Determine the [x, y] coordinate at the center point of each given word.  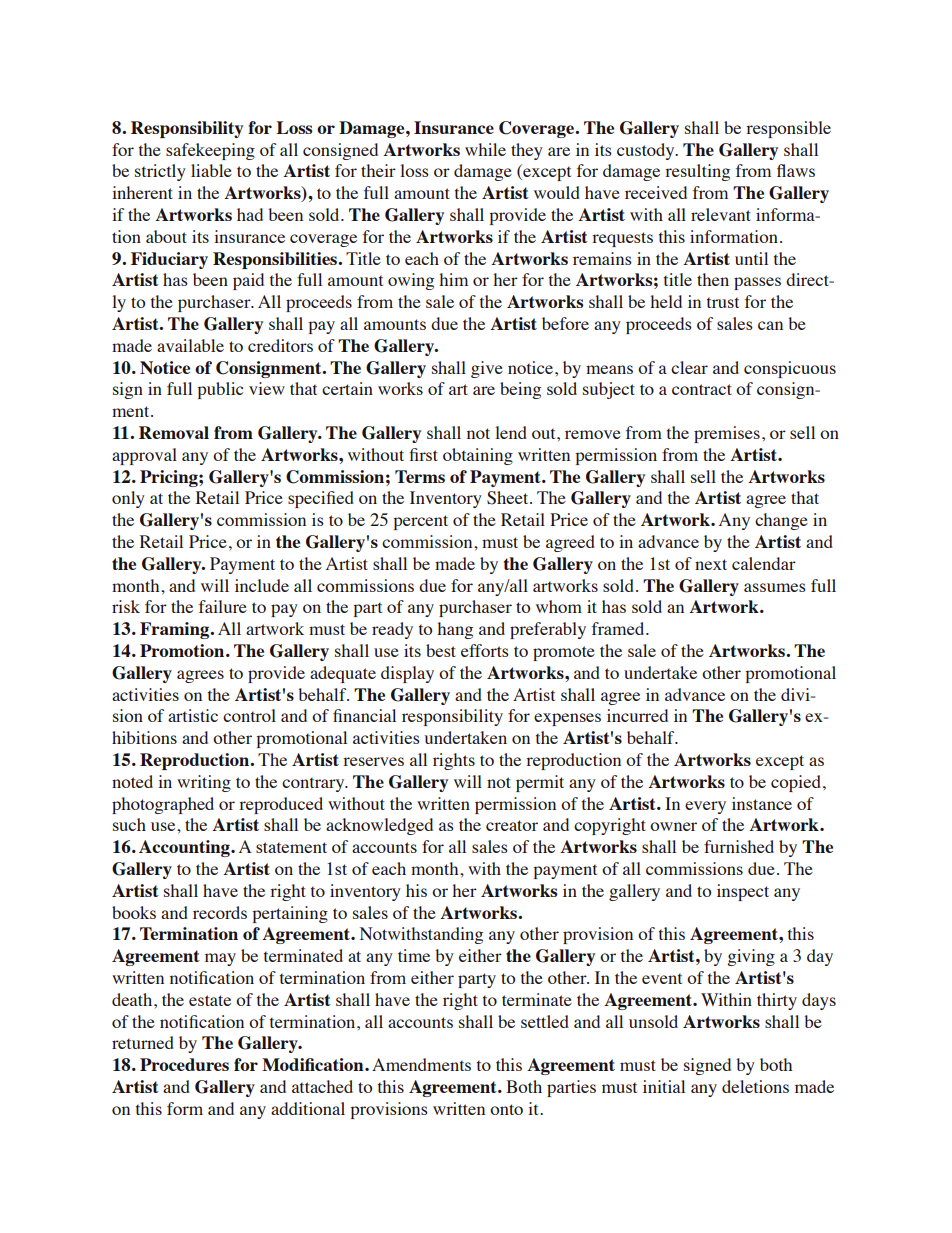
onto [506, 1109]
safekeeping [210, 151]
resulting [697, 172]
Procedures [184, 1064]
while [485, 149]
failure [223, 606]
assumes [775, 587]
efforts [485, 650]
